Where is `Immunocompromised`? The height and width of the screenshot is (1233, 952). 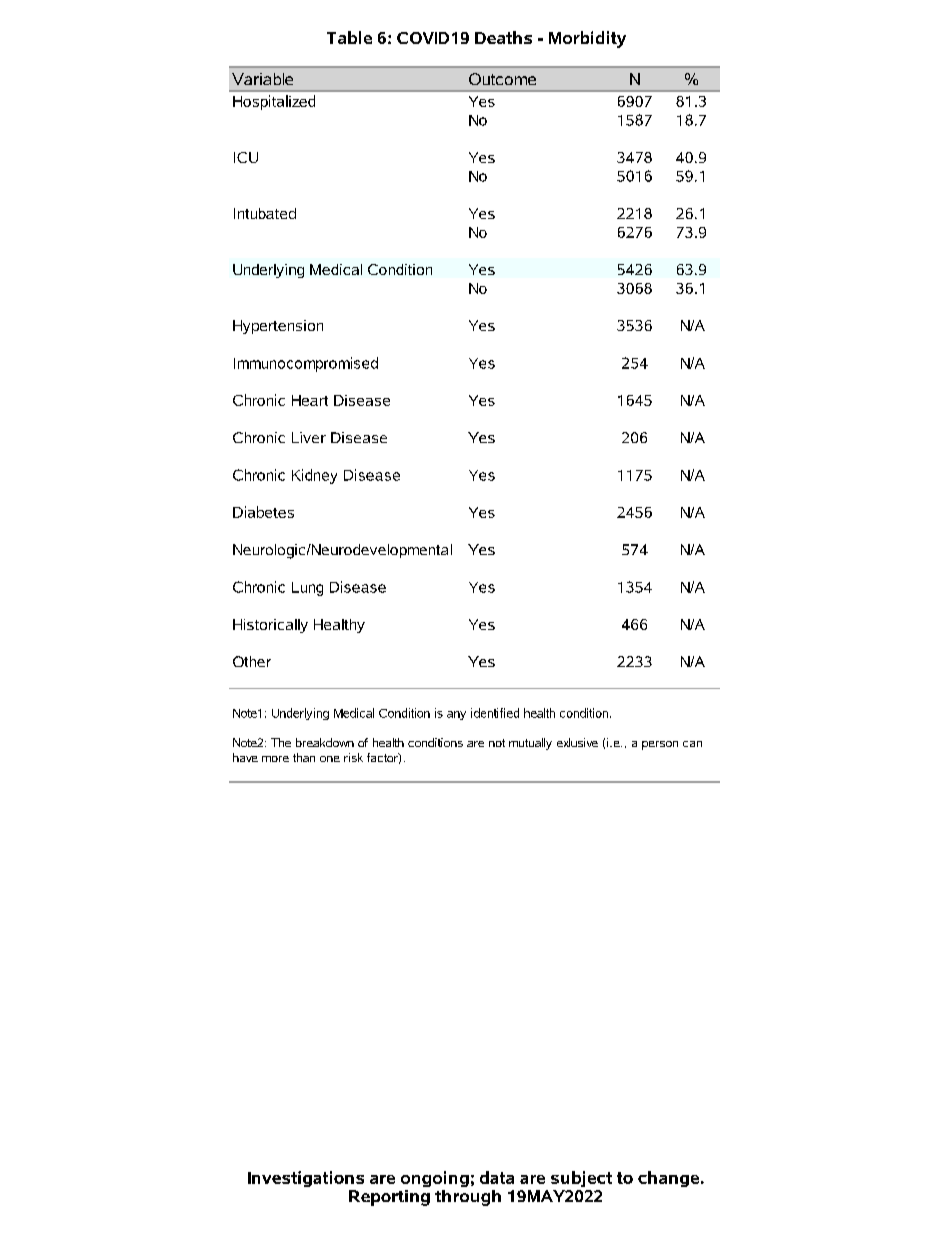
Immunocompromised is located at coordinates (306, 364).
